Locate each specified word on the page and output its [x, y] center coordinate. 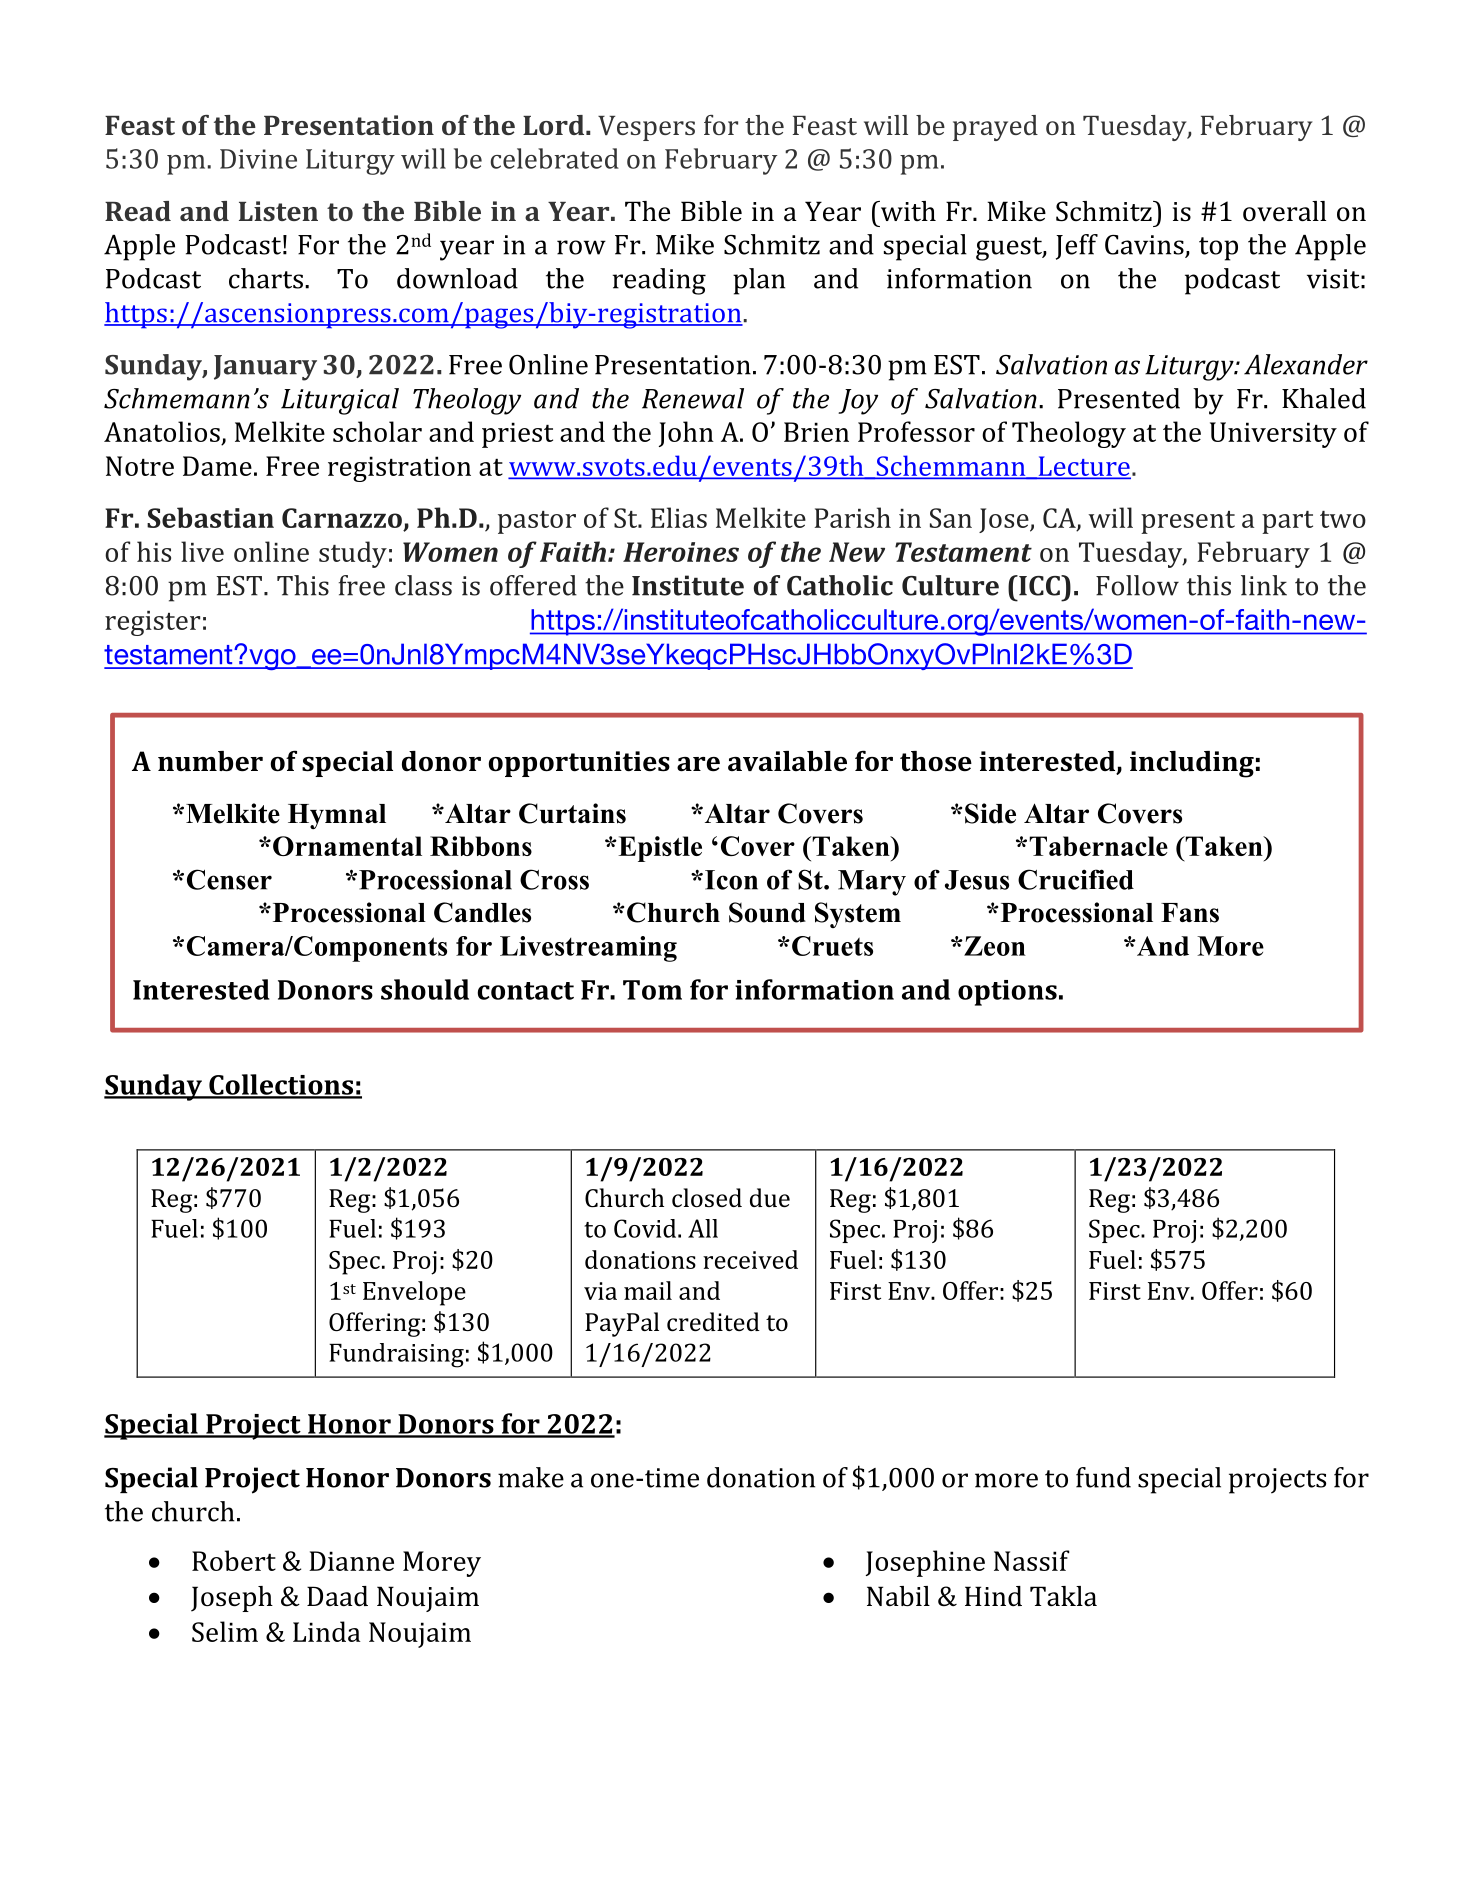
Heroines [681, 552]
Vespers [646, 128]
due [770, 1197]
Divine [258, 159]
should [425, 989]
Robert [234, 1560]
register [152, 623]
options [1007, 993]
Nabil [898, 1596]
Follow [1137, 585]
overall [1284, 211]
